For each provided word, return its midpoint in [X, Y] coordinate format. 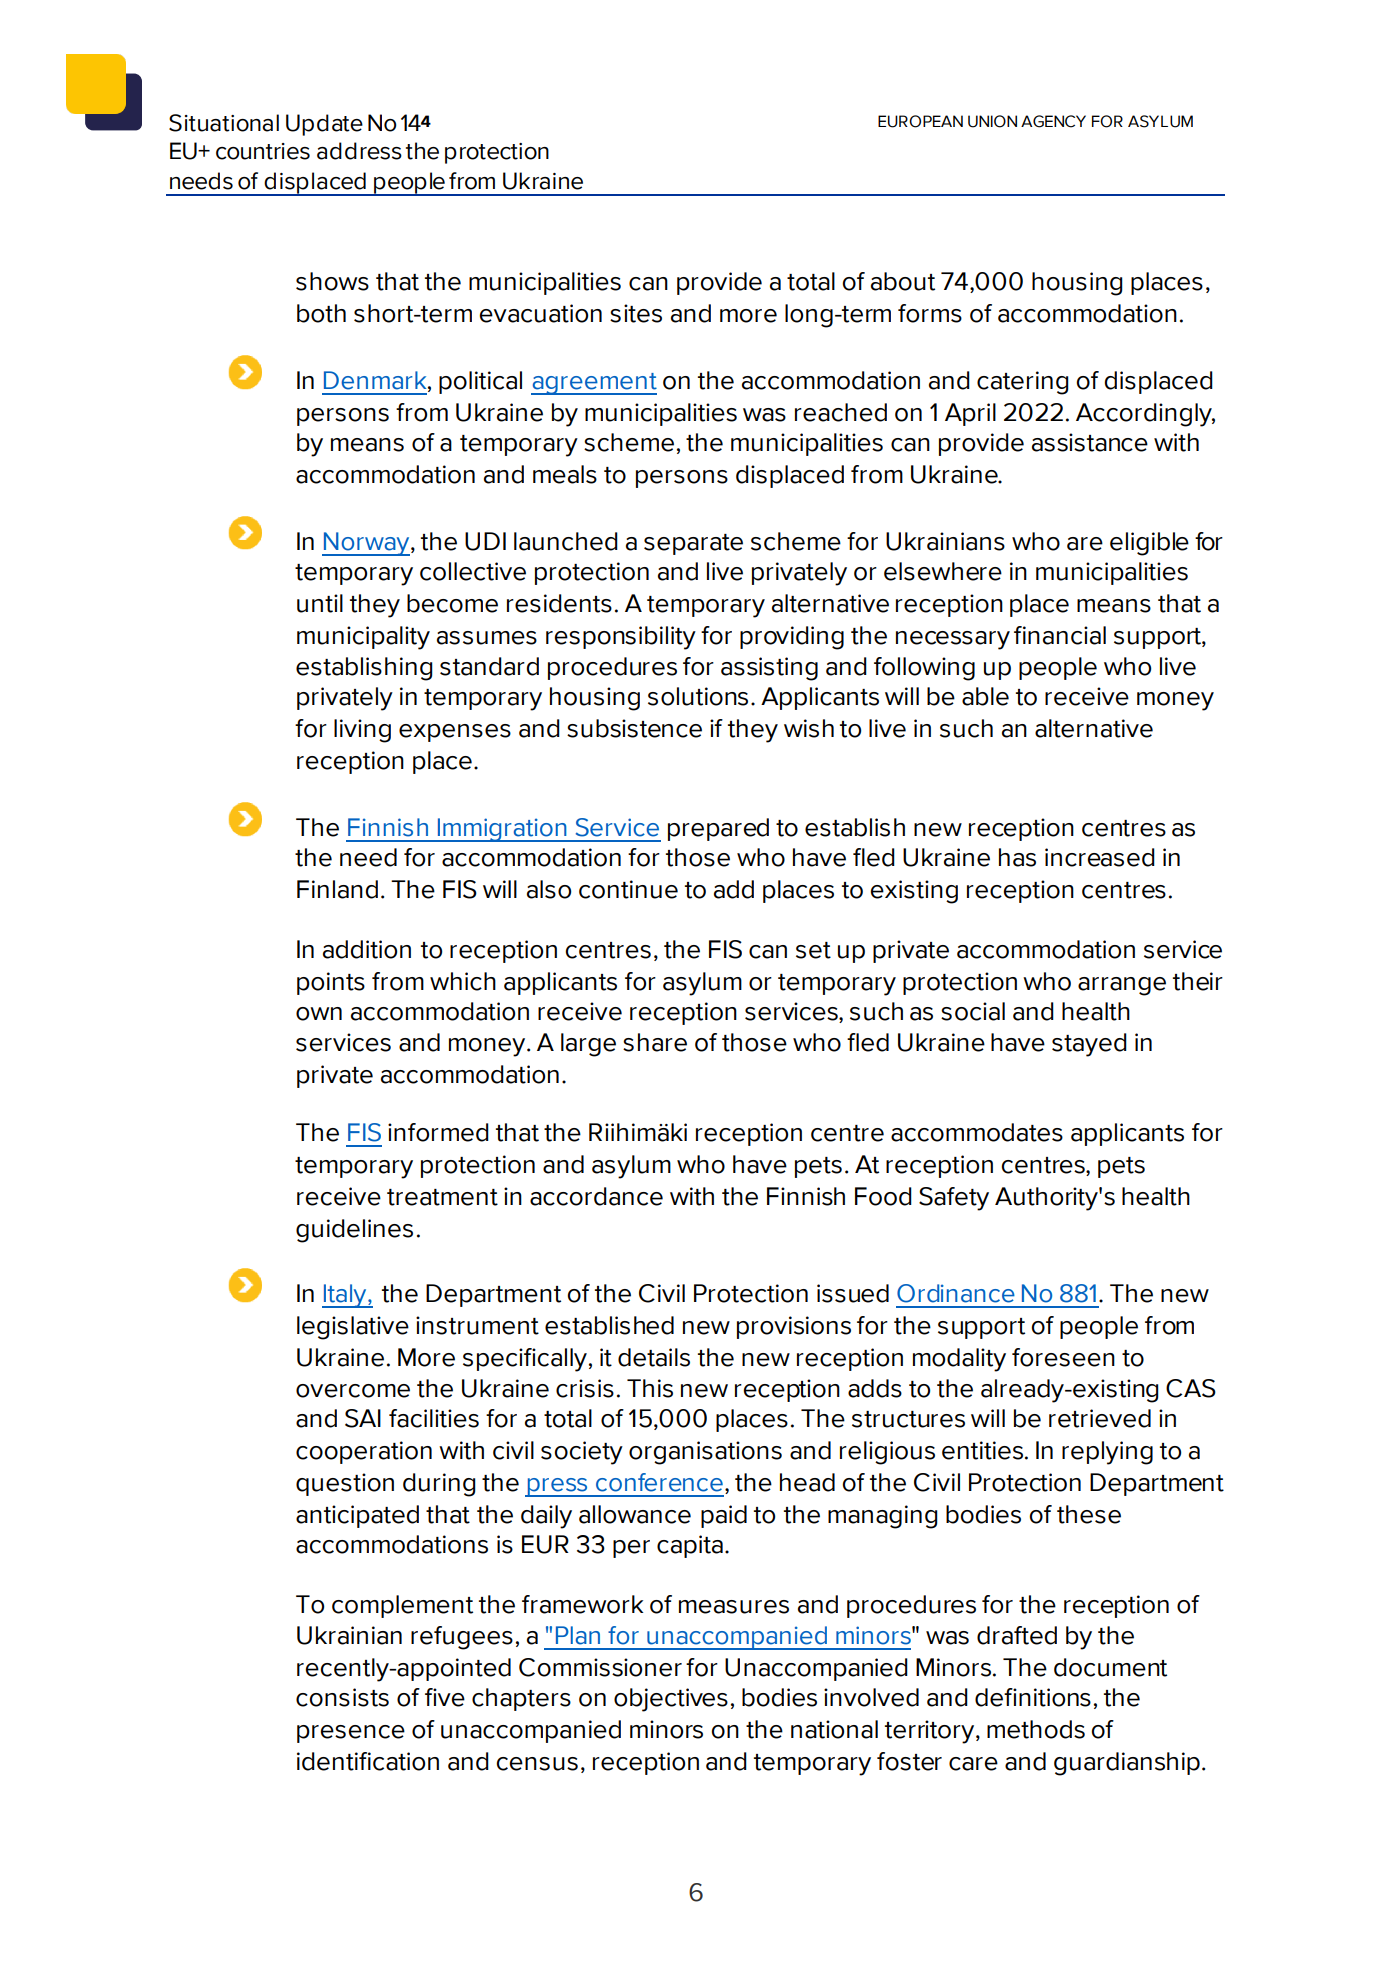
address [359, 151]
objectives [671, 1700]
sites [636, 313]
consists [342, 1697]
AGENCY [1053, 121]
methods [1036, 1729]
